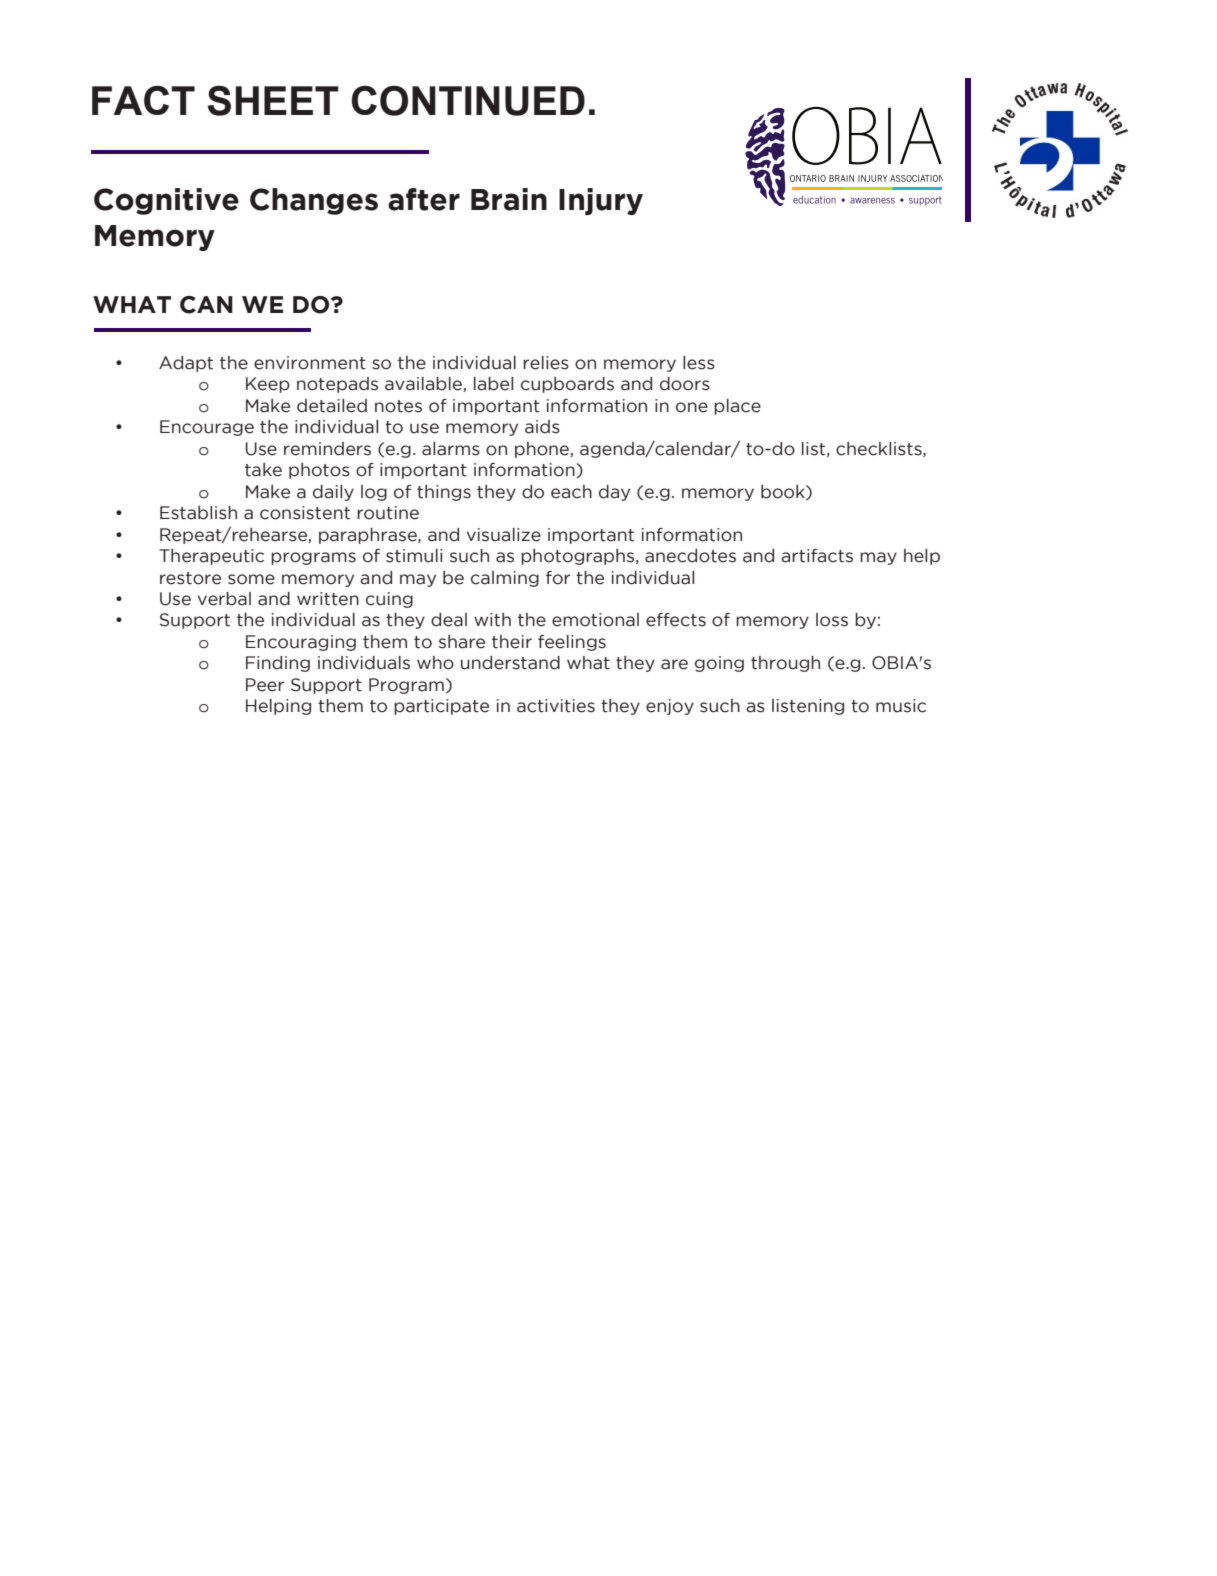 The width and height of the document is (1217, 1576). What do you see at coordinates (546, 363) in the document?
I see `relies` at bounding box center [546, 363].
